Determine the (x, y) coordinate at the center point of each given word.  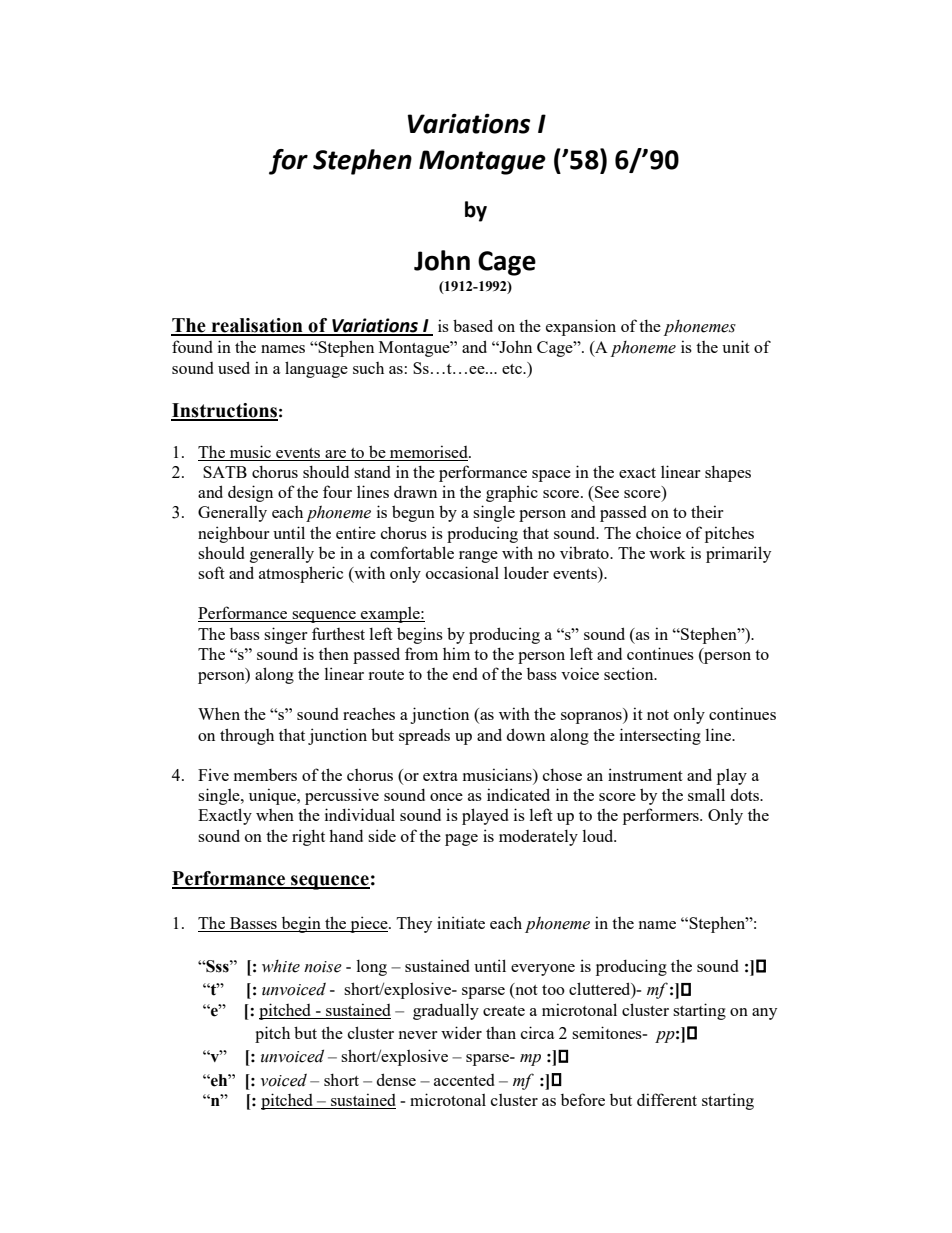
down (526, 734)
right (308, 837)
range (478, 557)
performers (662, 816)
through (247, 736)
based (473, 325)
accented (464, 1080)
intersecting (660, 736)
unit (736, 346)
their (707, 511)
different (667, 1099)
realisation (257, 326)
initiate (461, 922)
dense (396, 1079)
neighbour (233, 534)
